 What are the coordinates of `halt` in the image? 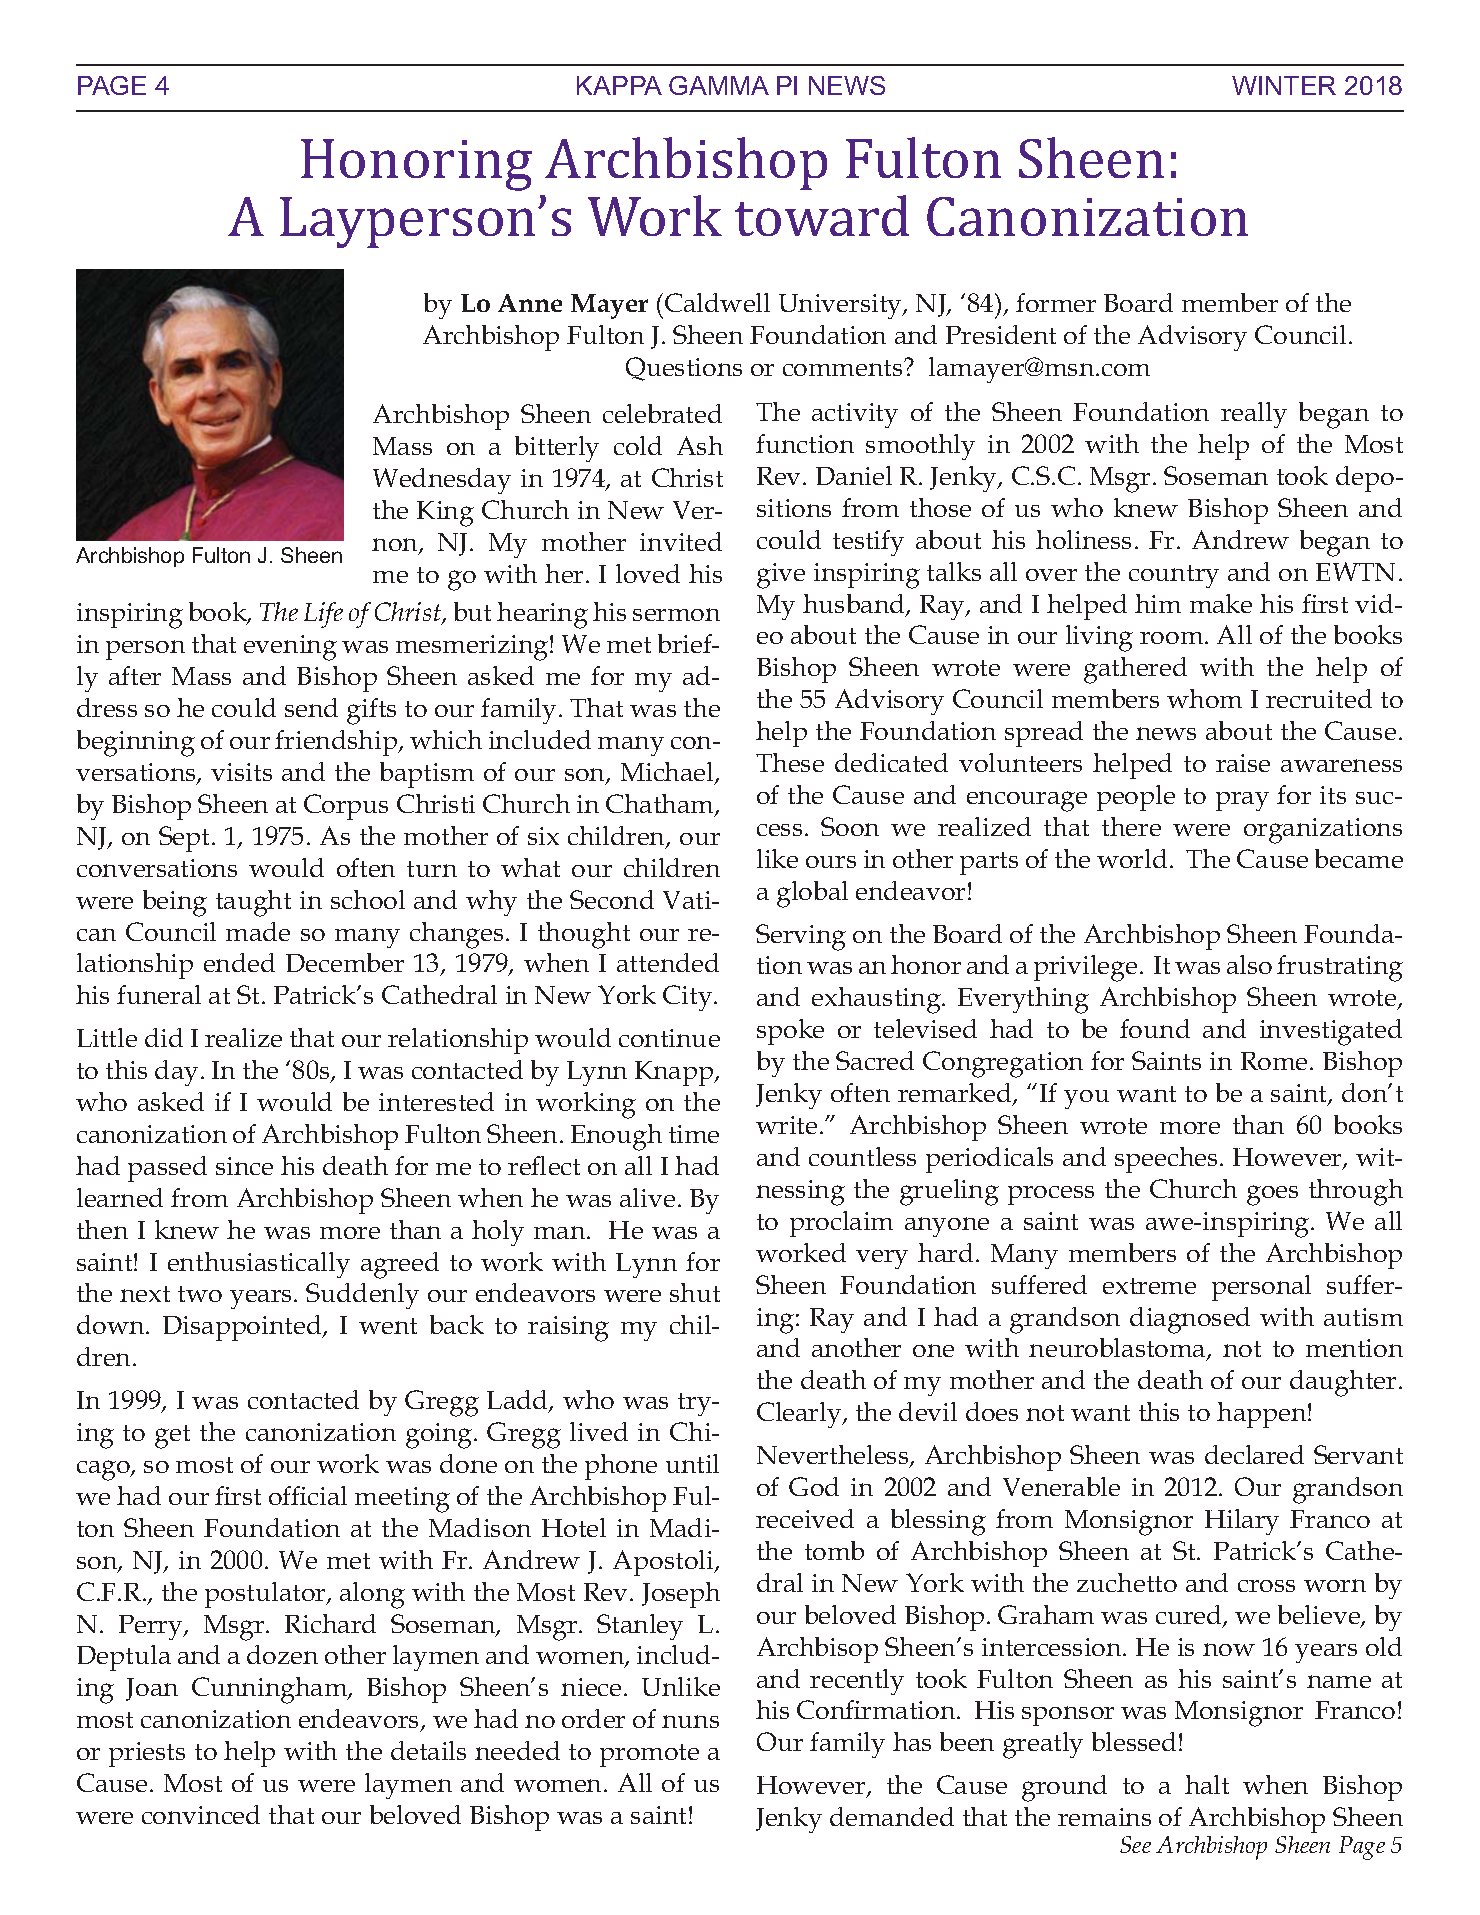 It's located at (1207, 1784).
